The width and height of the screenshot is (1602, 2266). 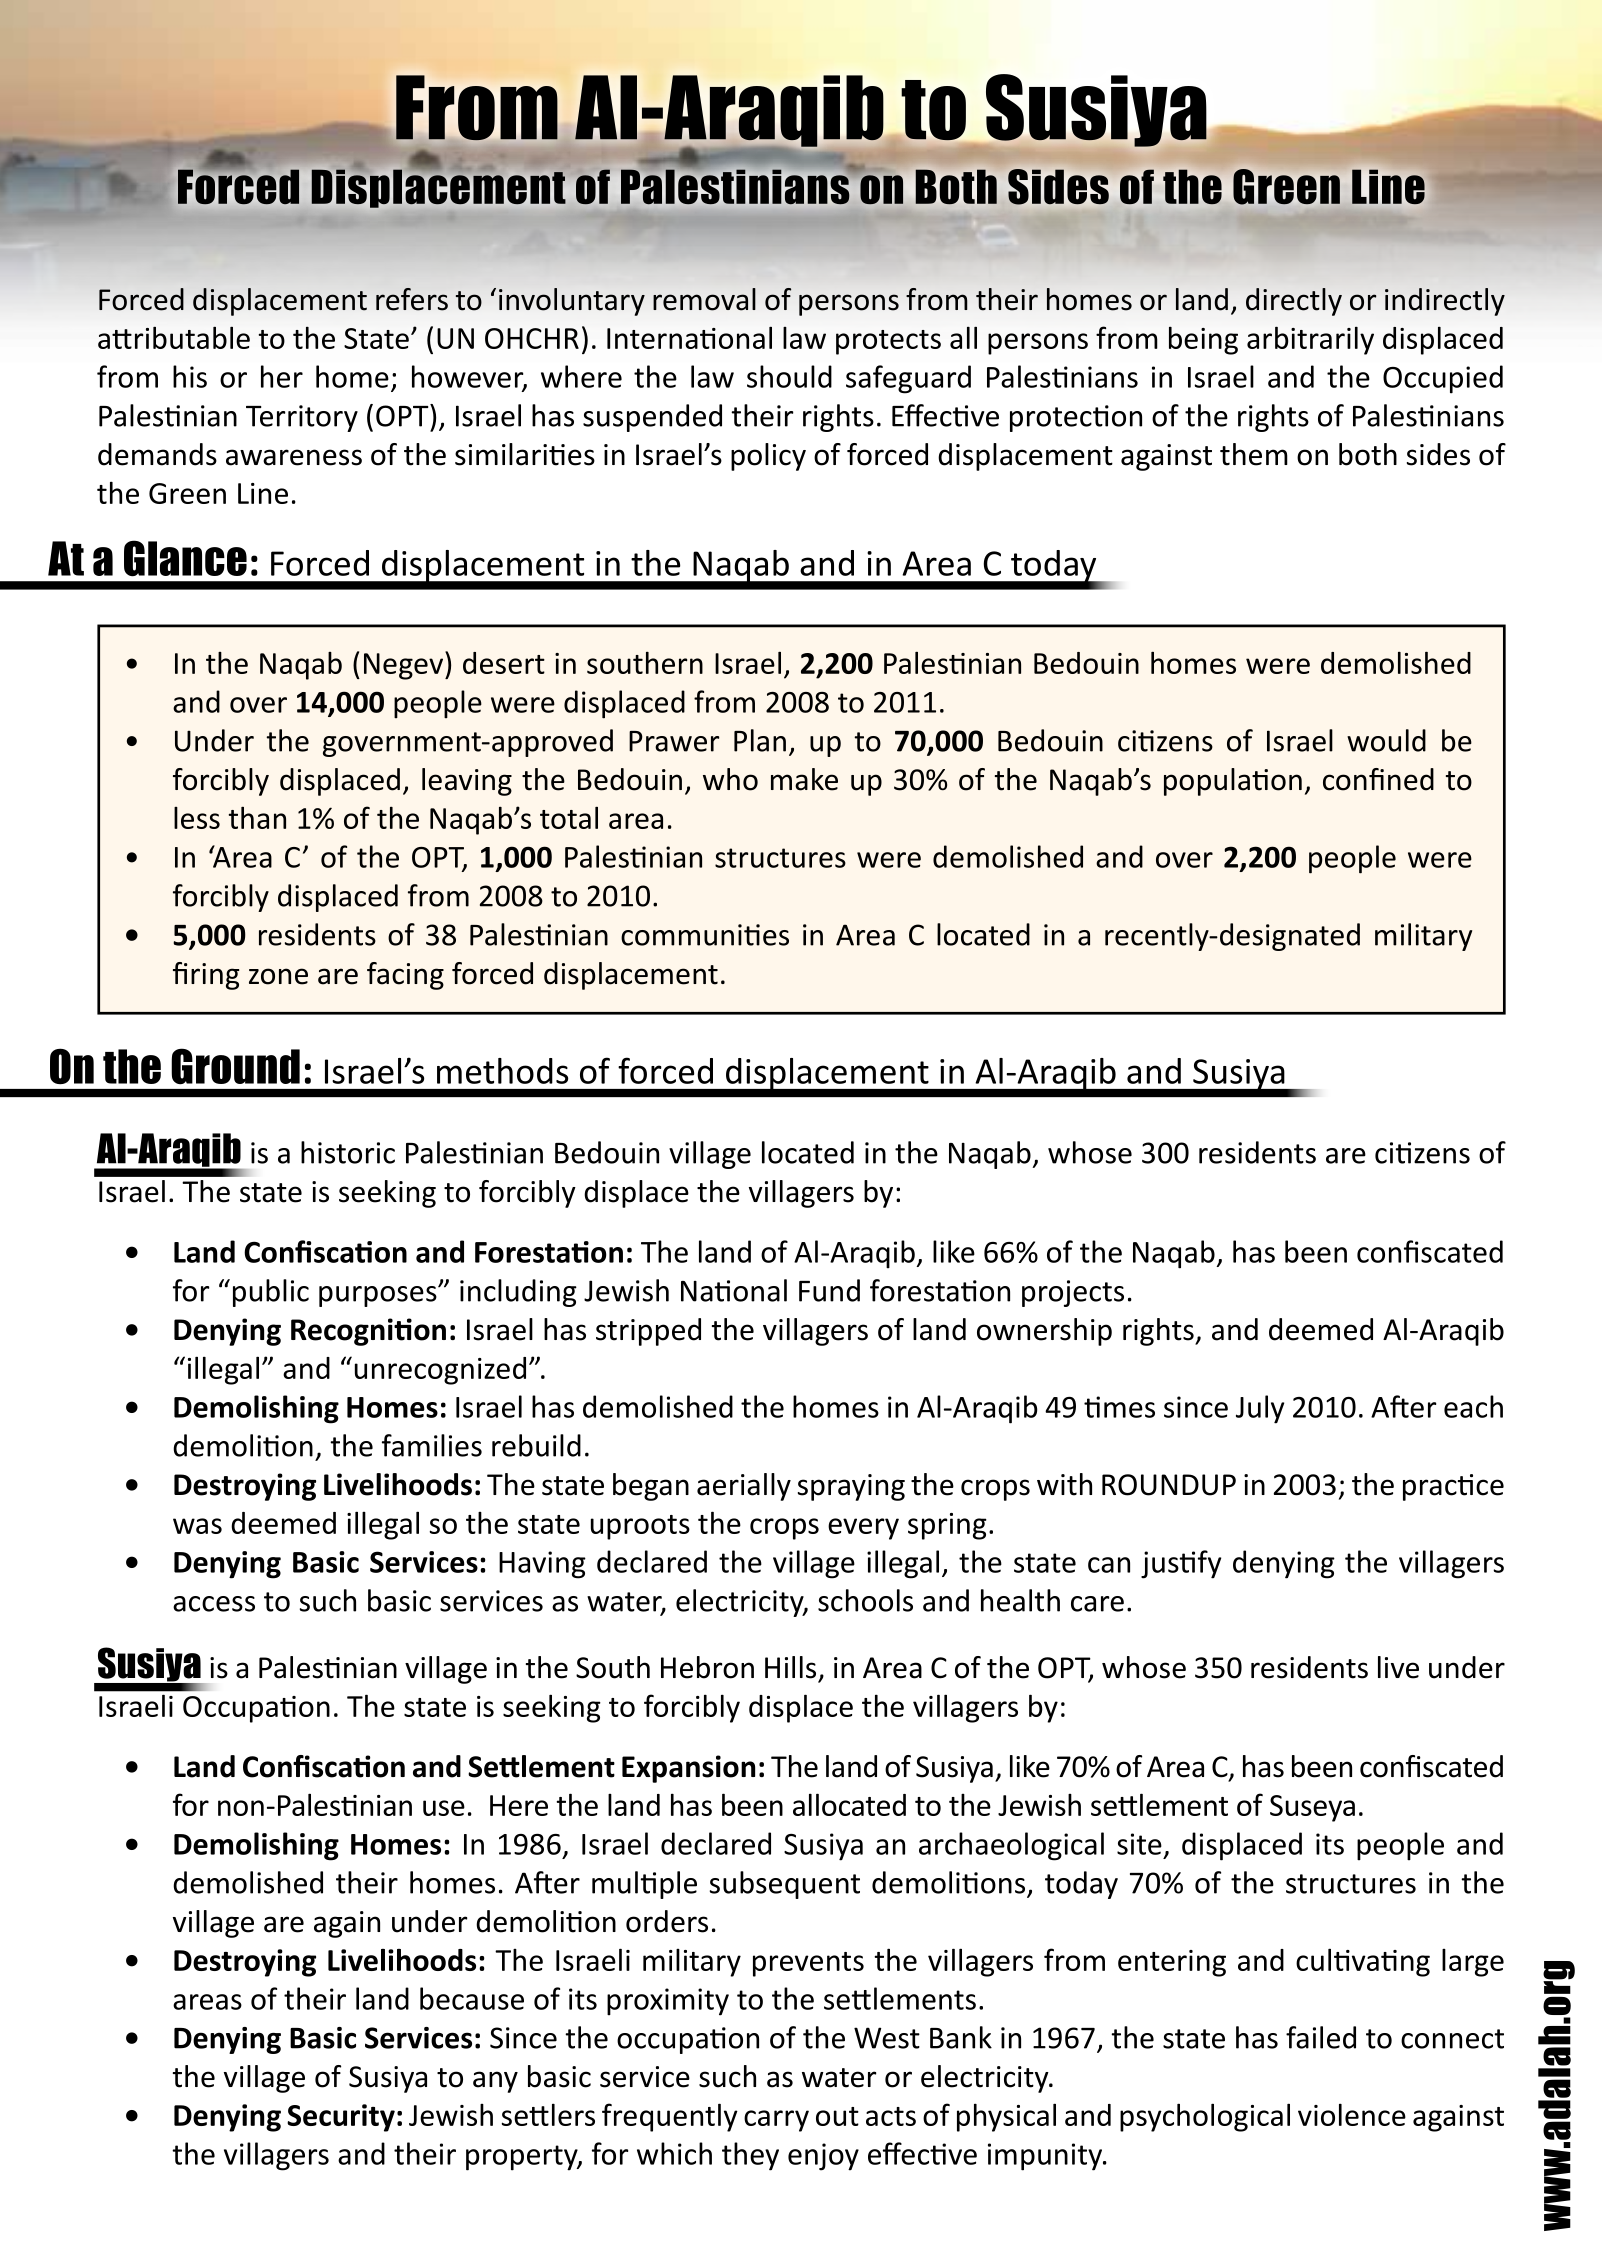 What do you see at coordinates (1310, 340) in the screenshot?
I see `arbitrarily` at bounding box center [1310, 340].
